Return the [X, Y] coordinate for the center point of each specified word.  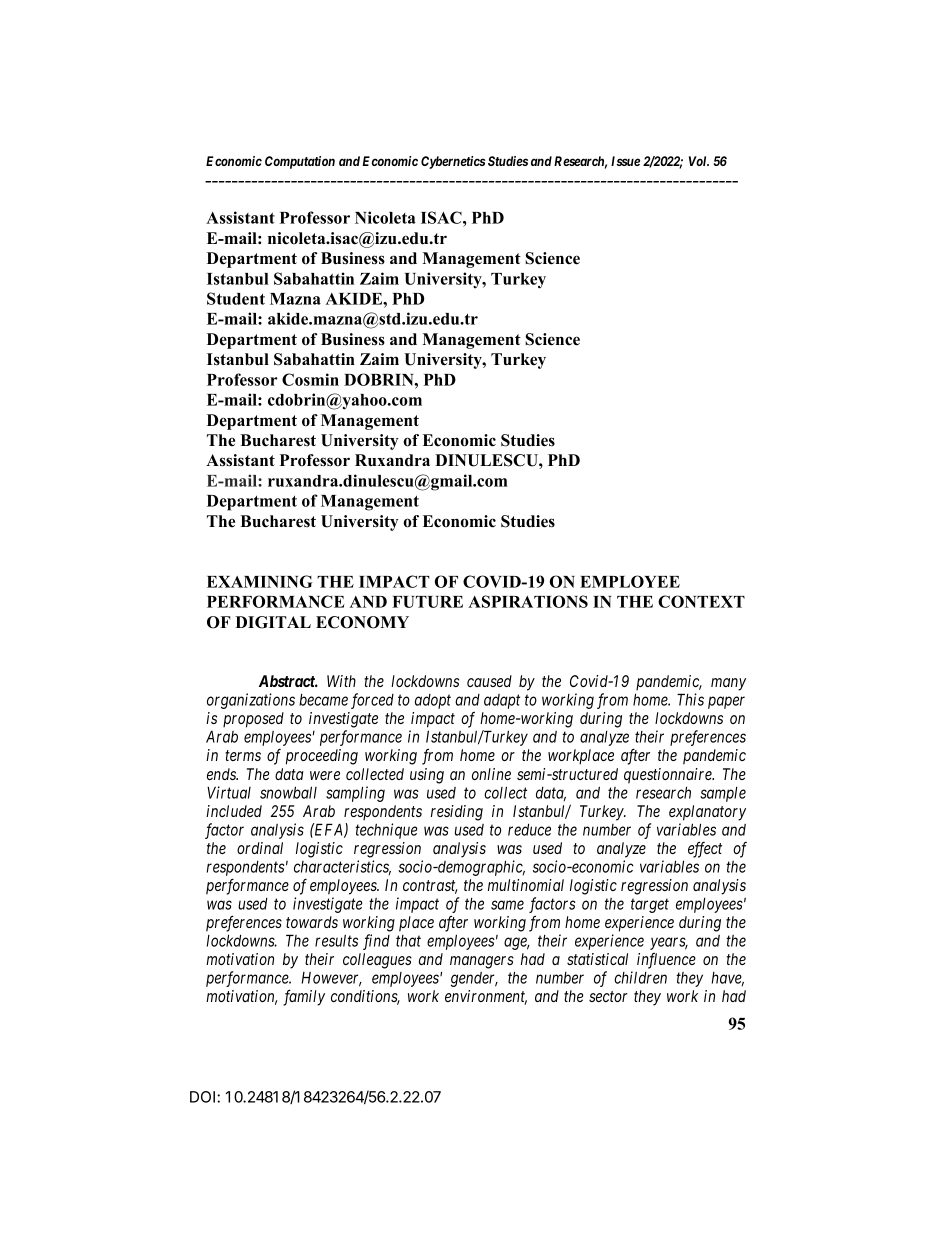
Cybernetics [453, 162]
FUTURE [427, 602]
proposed [253, 720]
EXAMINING [260, 581]
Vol [699, 161]
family [304, 997]
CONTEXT [701, 601]
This [690, 699]
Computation [300, 162]
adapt [502, 701]
